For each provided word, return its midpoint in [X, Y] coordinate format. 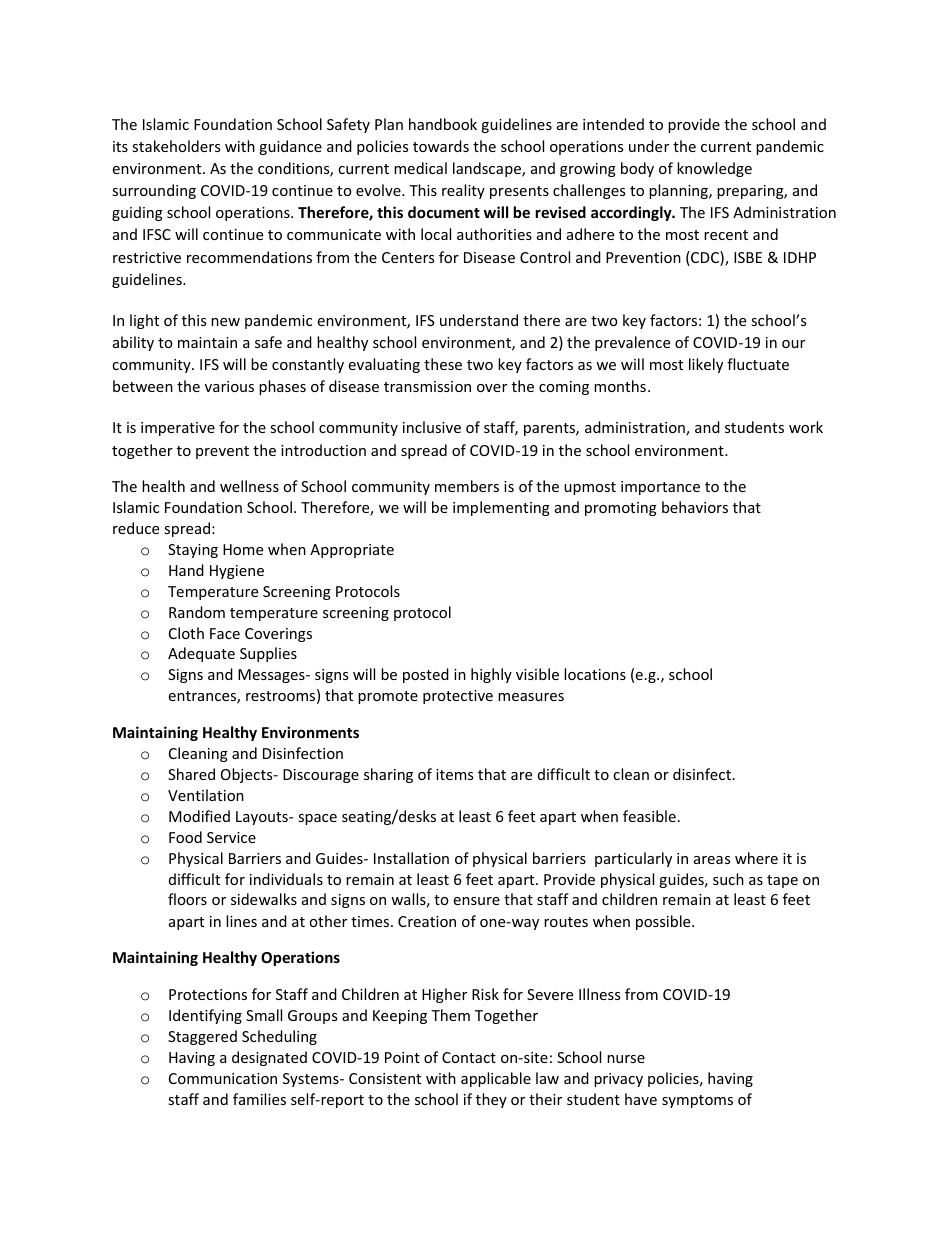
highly [491, 675]
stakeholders [176, 146]
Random [197, 612]
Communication [223, 1078]
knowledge [714, 169]
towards [441, 146]
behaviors [695, 507]
